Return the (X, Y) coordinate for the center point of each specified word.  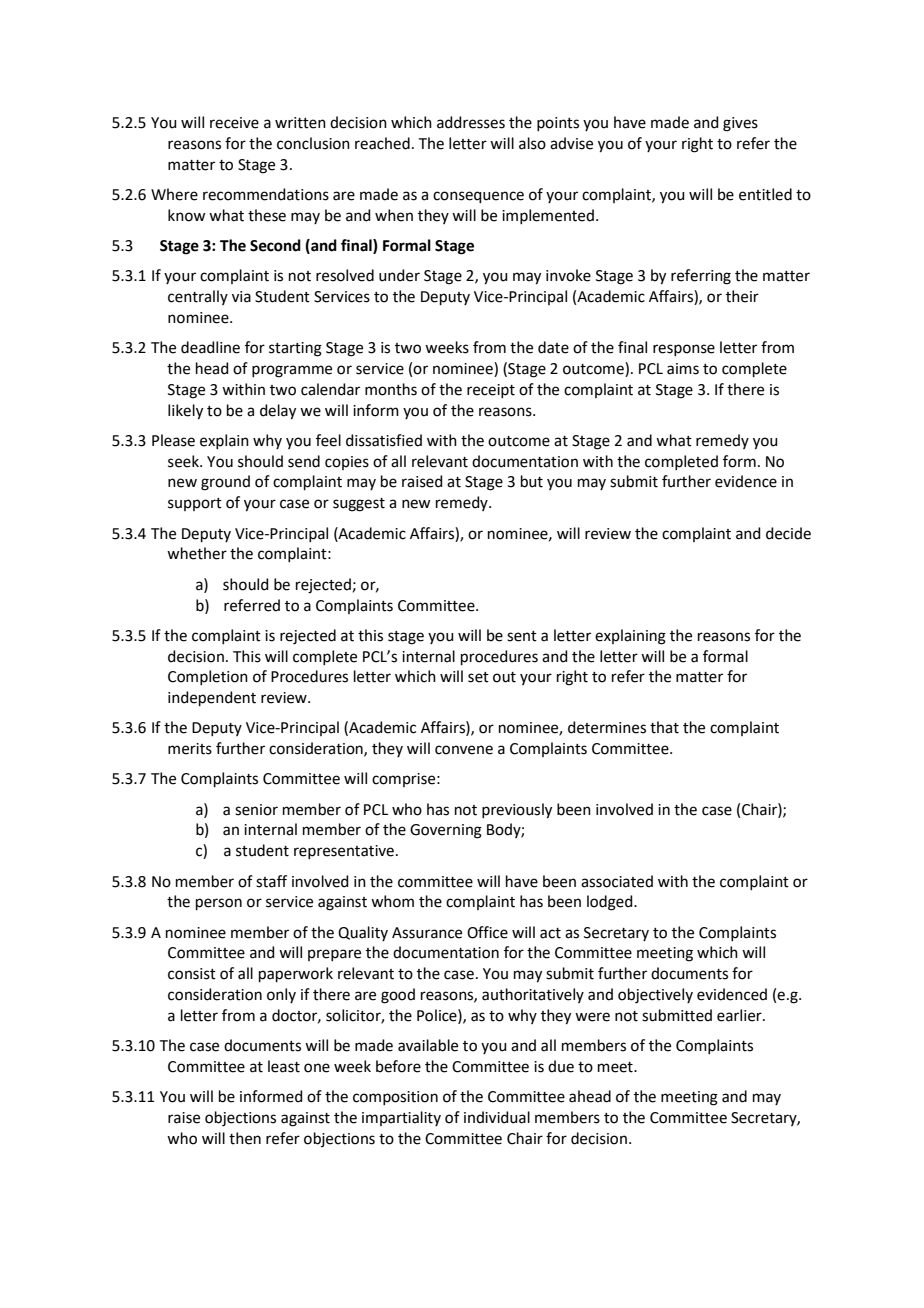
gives (740, 124)
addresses (471, 122)
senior (256, 810)
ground (225, 483)
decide (788, 533)
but (532, 481)
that (664, 727)
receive (234, 123)
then (245, 1138)
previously (517, 811)
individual (497, 1117)
